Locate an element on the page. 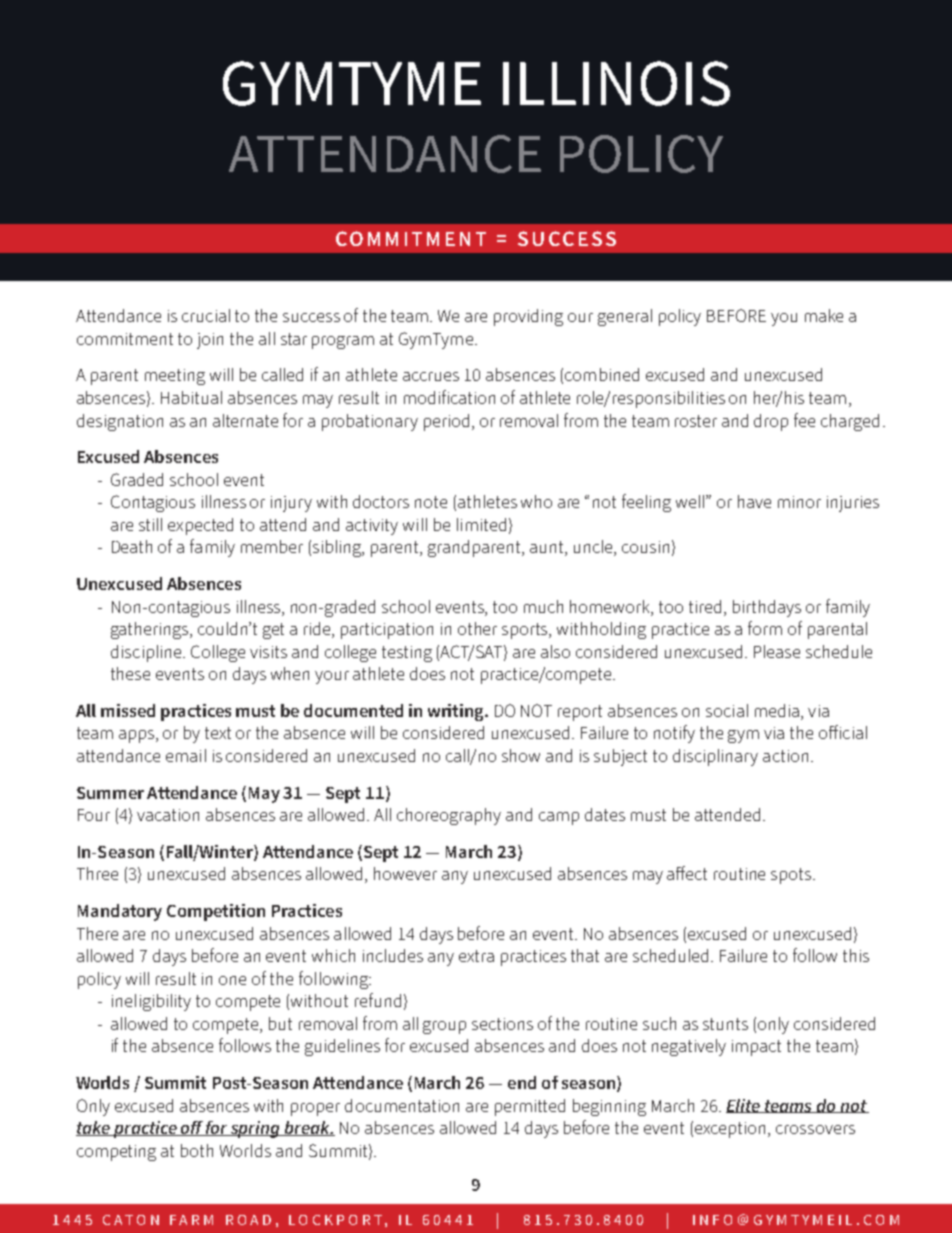 The height and width of the image is (1233, 952). other is located at coordinates (477, 628).
